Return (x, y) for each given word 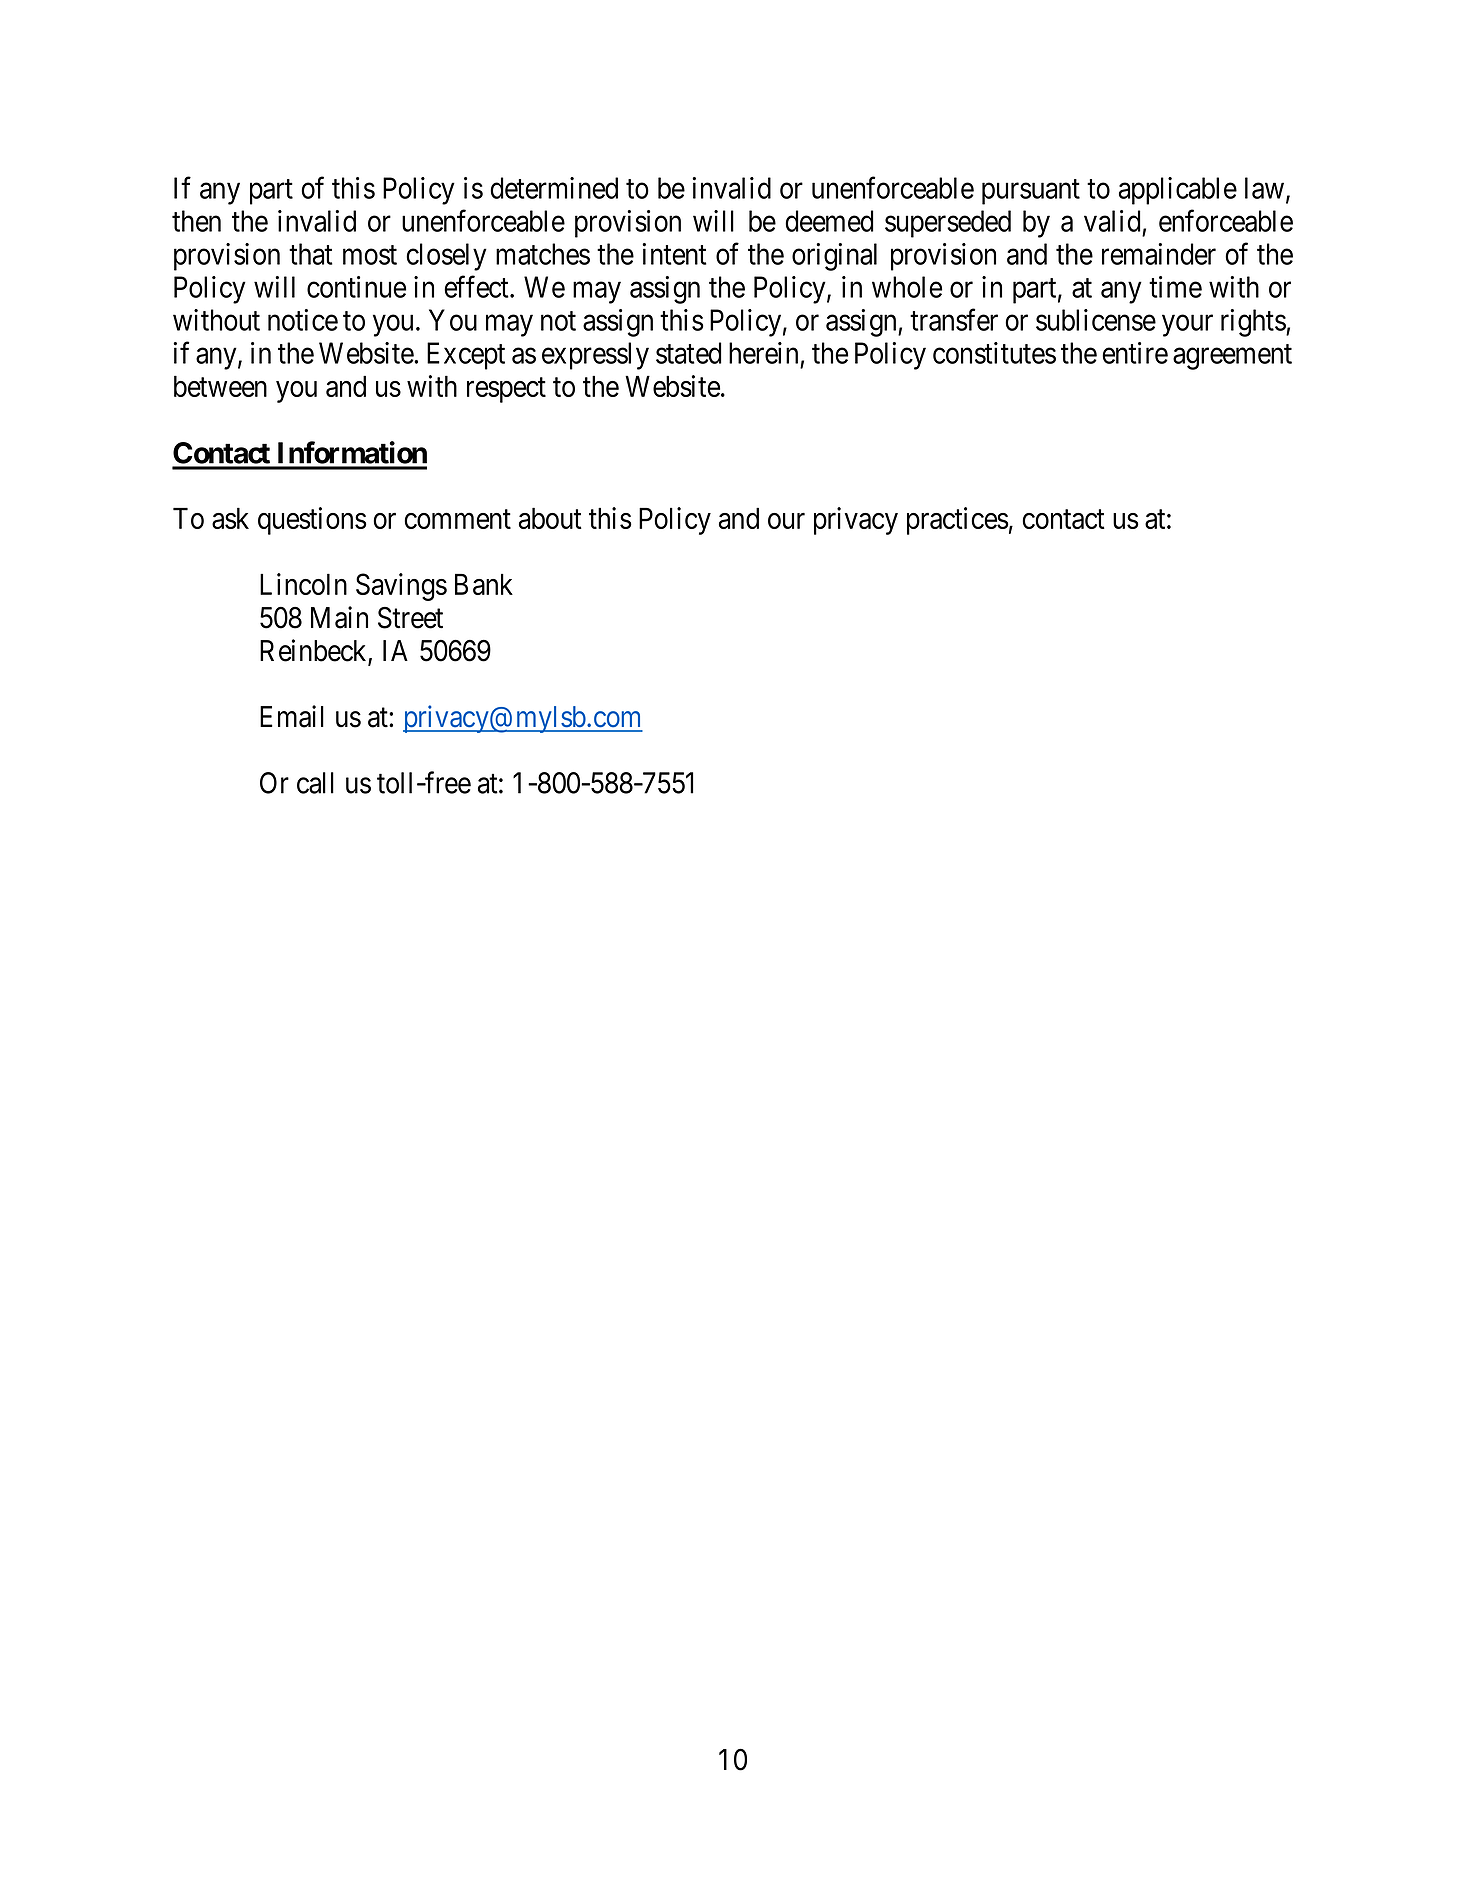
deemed (829, 221)
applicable (1178, 191)
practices (958, 521)
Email (292, 716)
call (315, 783)
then (196, 221)
